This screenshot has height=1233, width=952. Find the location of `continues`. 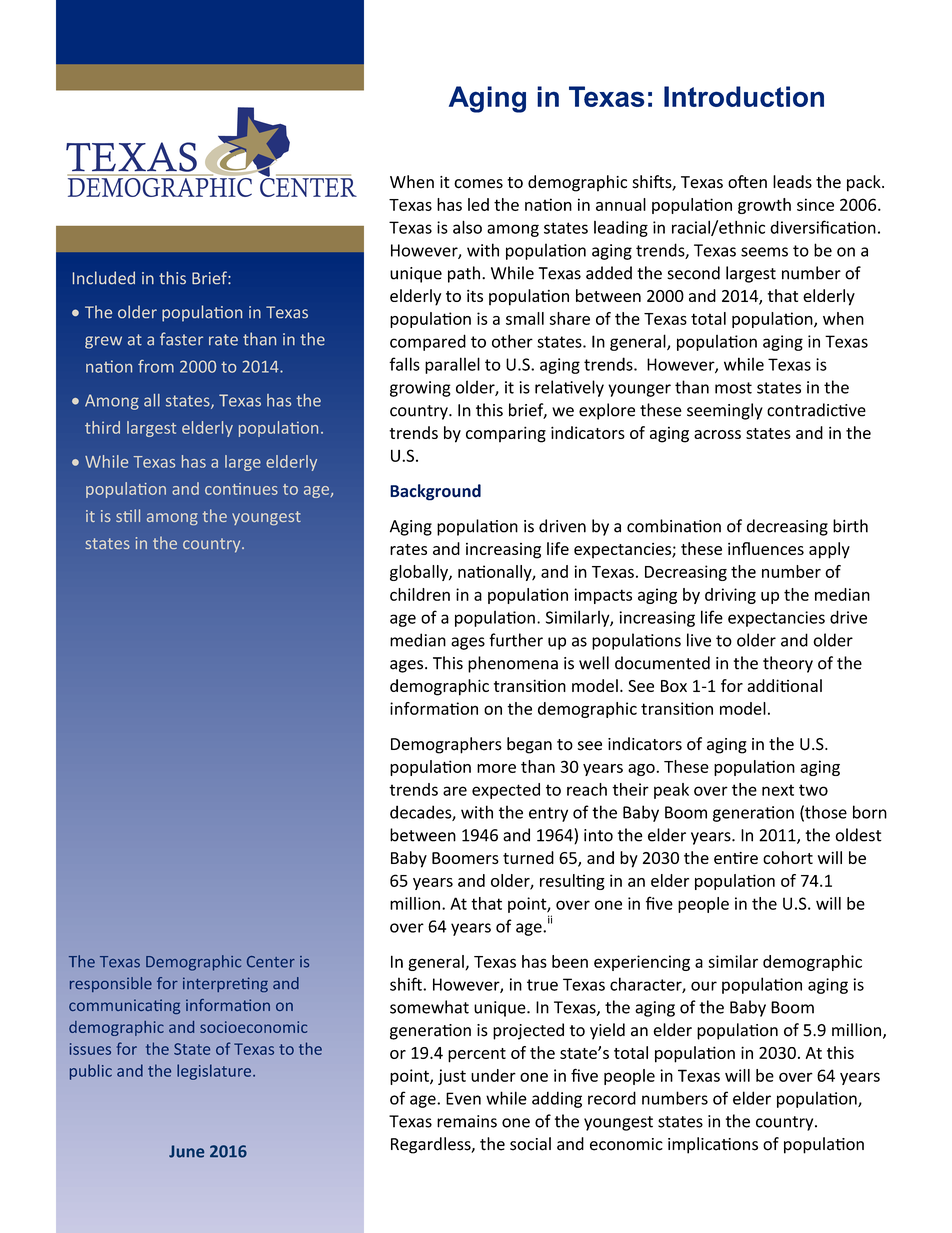

continues is located at coordinates (241, 489).
